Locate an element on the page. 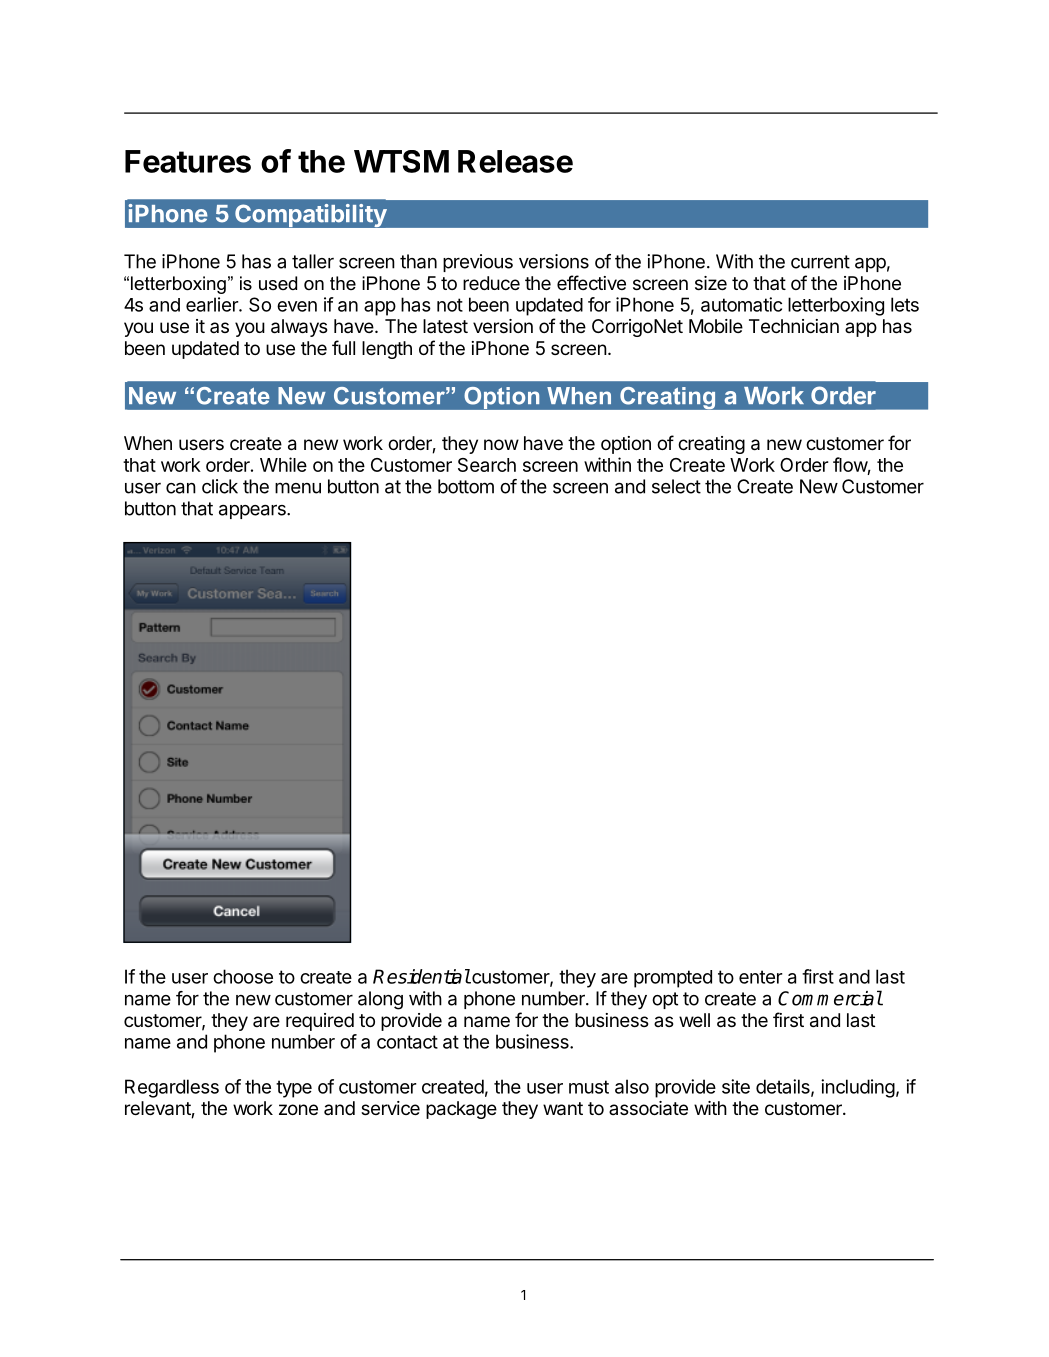  want is located at coordinates (563, 1109).
